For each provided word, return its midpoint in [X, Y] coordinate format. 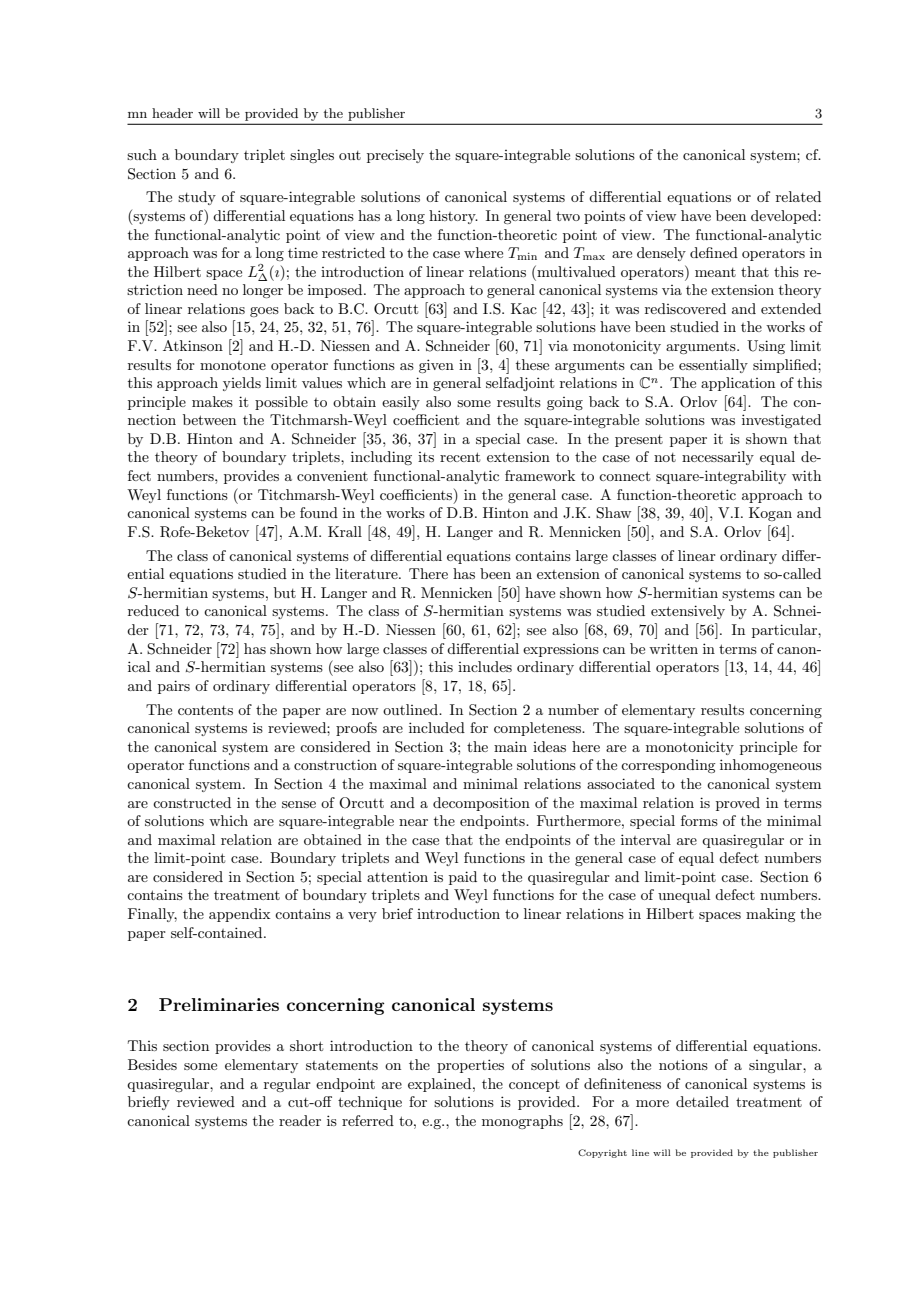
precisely [395, 156]
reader [300, 1120]
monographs [522, 1122]
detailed [702, 1101]
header [172, 113]
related [798, 196]
